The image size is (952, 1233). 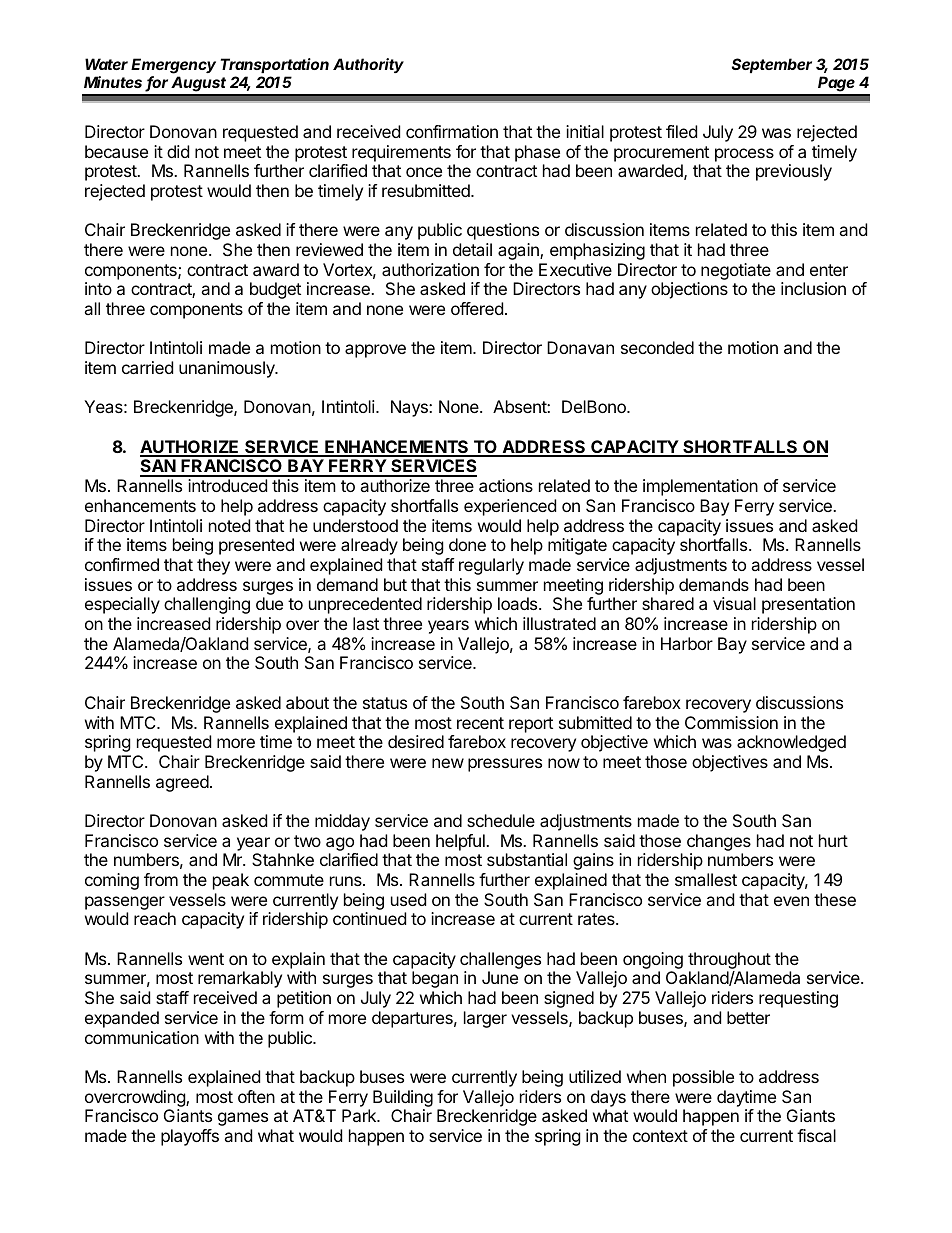 What do you see at coordinates (734, 603) in the image?
I see `visual` at bounding box center [734, 603].
